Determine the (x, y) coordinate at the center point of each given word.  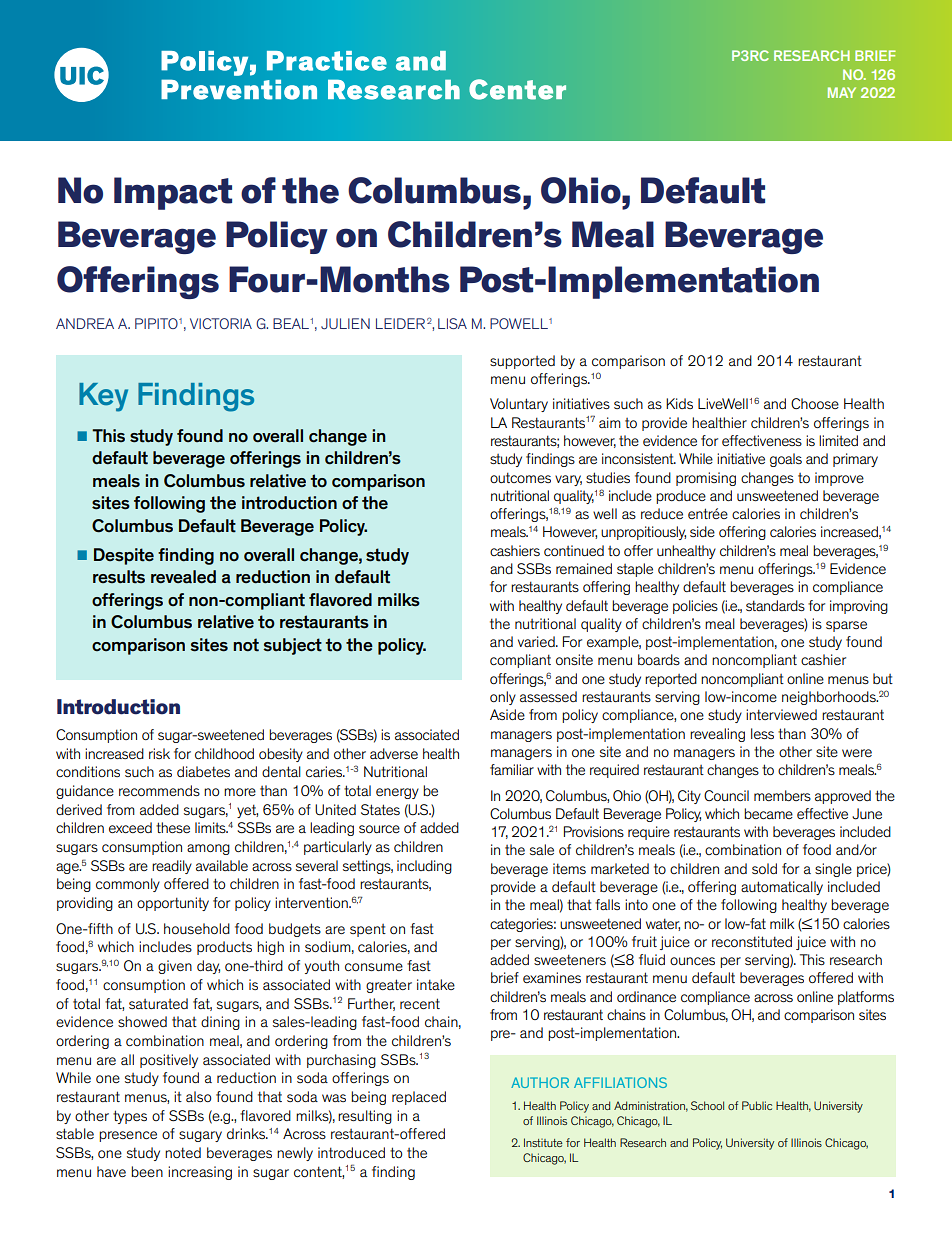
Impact (173, 193)
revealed (183, 577)
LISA (452, 323)
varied (537, 641)
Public (757, 1105)
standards (775, 605)
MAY (842, 92)
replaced (419, 1098)
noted (183, 1152)
